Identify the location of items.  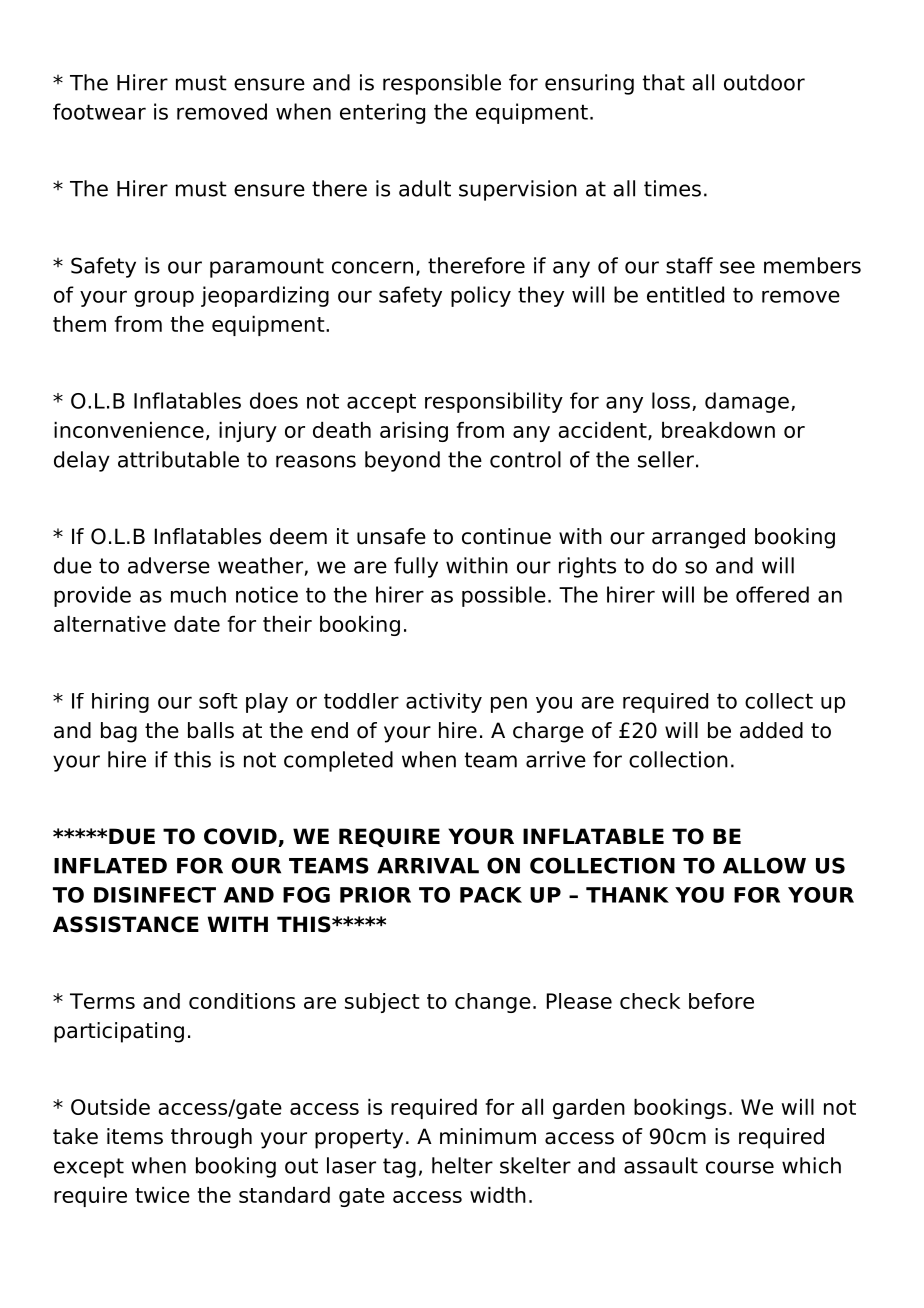
(135, 1136).
